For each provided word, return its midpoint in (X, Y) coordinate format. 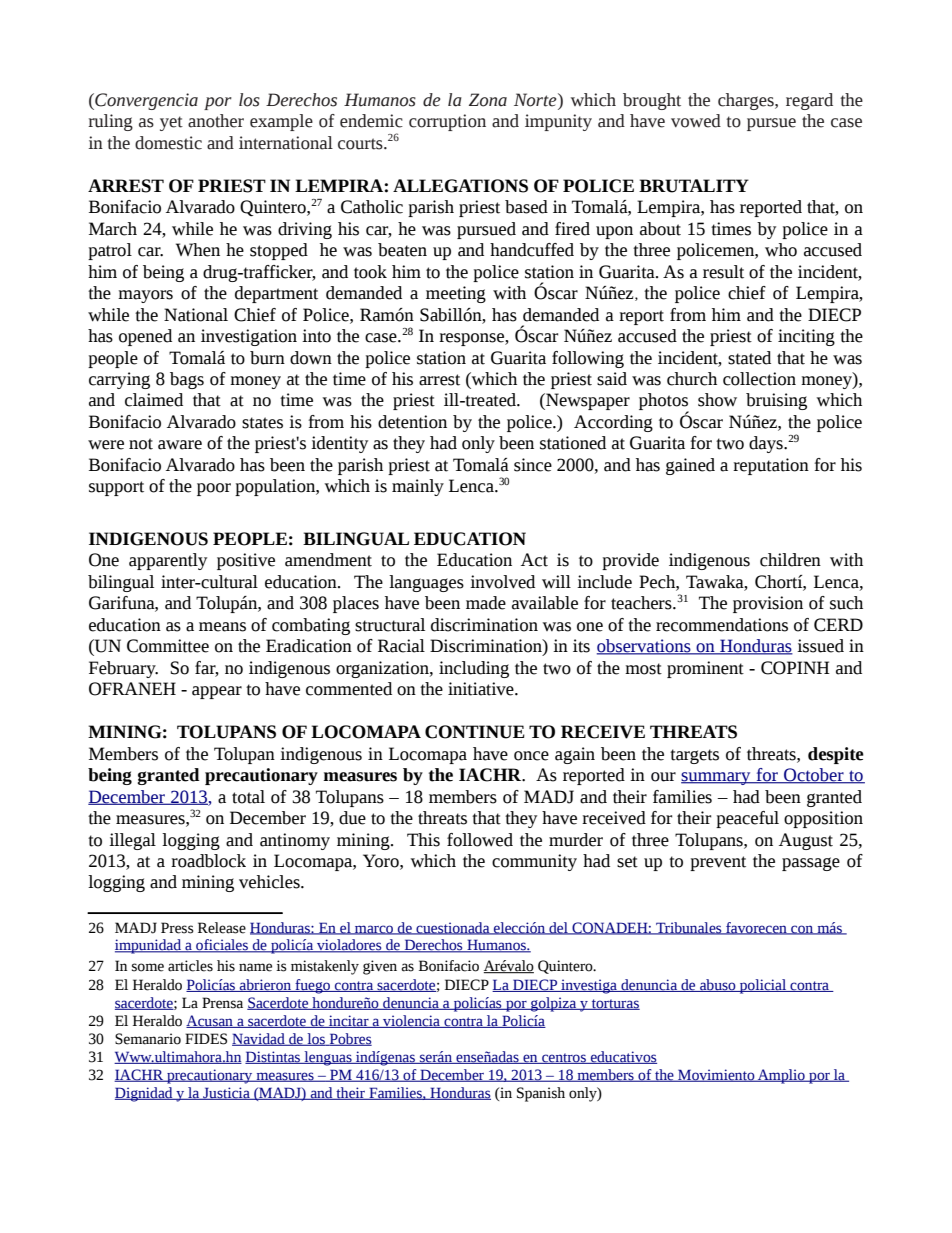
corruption (447, 122)
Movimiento (716, 1075)
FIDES (206, 1039)
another (216, 121)
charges (747, 101)
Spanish (541, 1094)
